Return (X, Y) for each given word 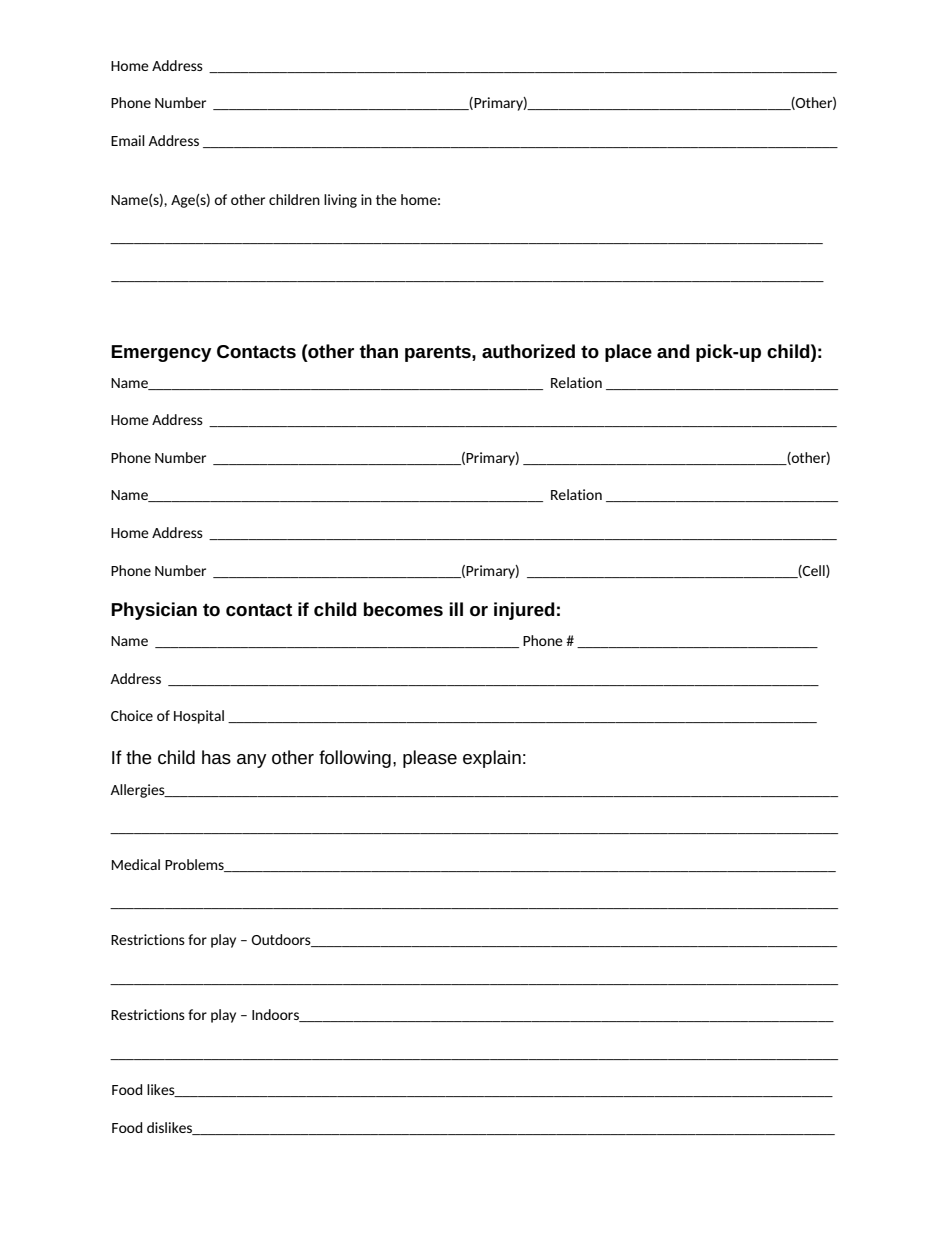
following (355, 759)
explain (492, 759)
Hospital (199, 717)
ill (456, 609)
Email (128, 140)
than (378, 351)
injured (524, 611)
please (430, 759)
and (673, 351)
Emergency (161, 353)
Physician (154, 611)
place (628, 353)
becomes (403, 609)
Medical (136, 864)
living (340, 201)
